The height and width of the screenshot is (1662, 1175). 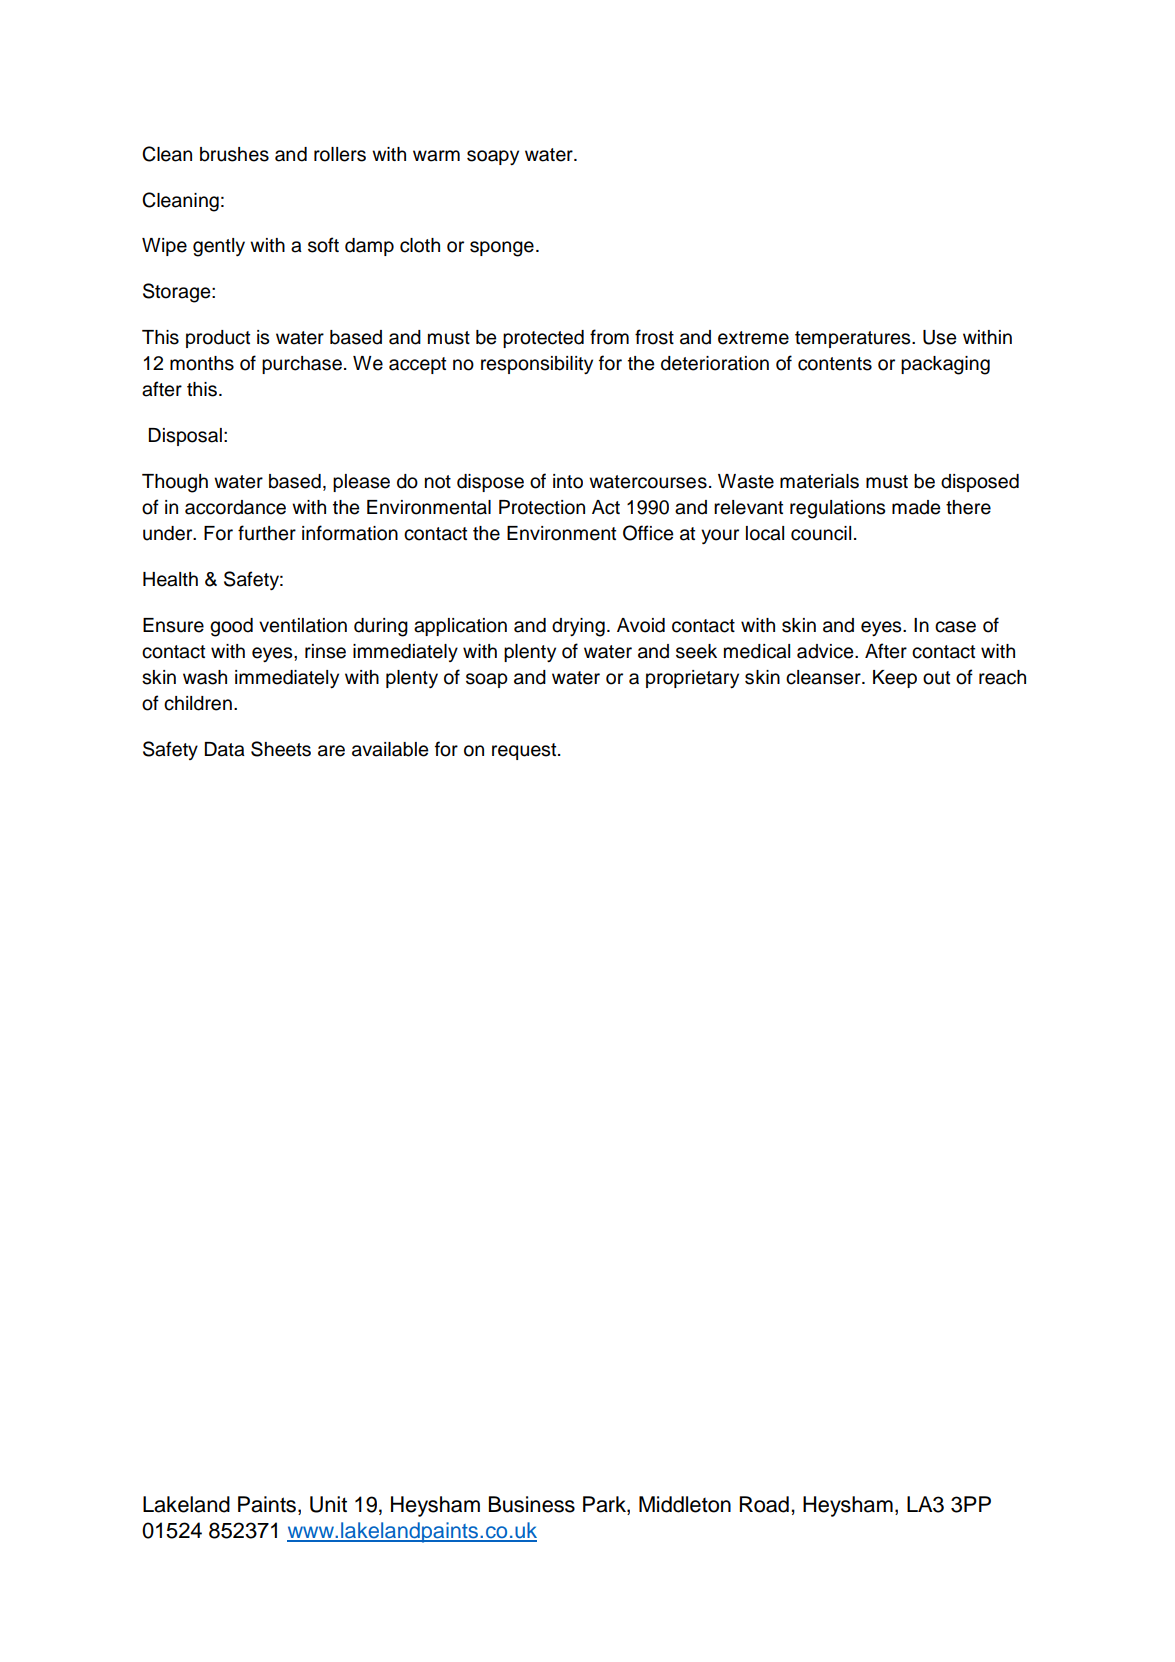 I want to click on Use, so click(x=939, y=337).
